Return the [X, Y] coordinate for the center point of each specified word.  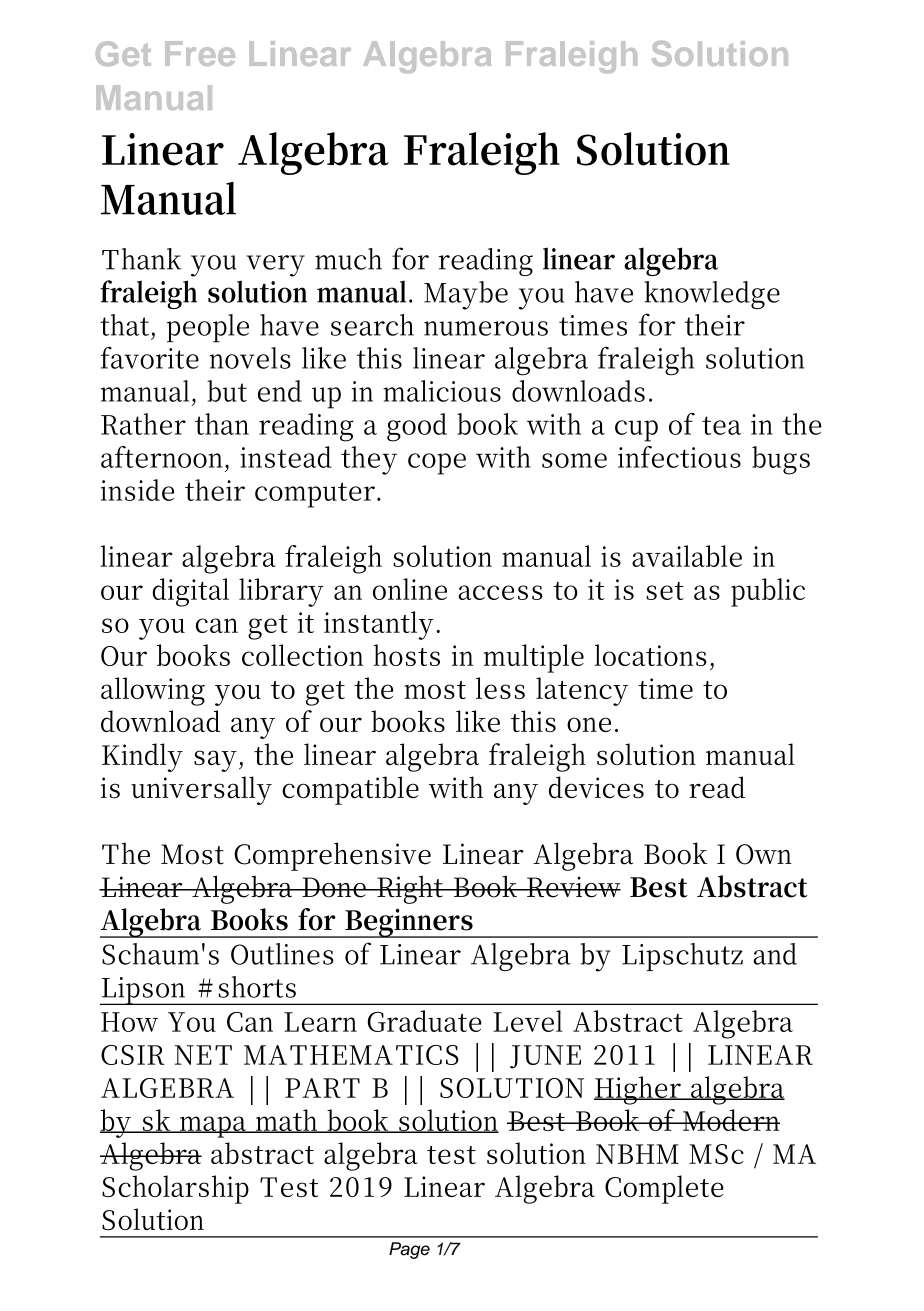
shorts [257, 987]
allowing [153, 691]
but [227, 391]
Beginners [408, 923]
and [775, 954]
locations [651, 655]
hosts [406, 655]
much [348, 259]
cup [636, 431]
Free [200, 53]
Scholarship [175, 1189]
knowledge [712, 295]
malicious [442, 391]
